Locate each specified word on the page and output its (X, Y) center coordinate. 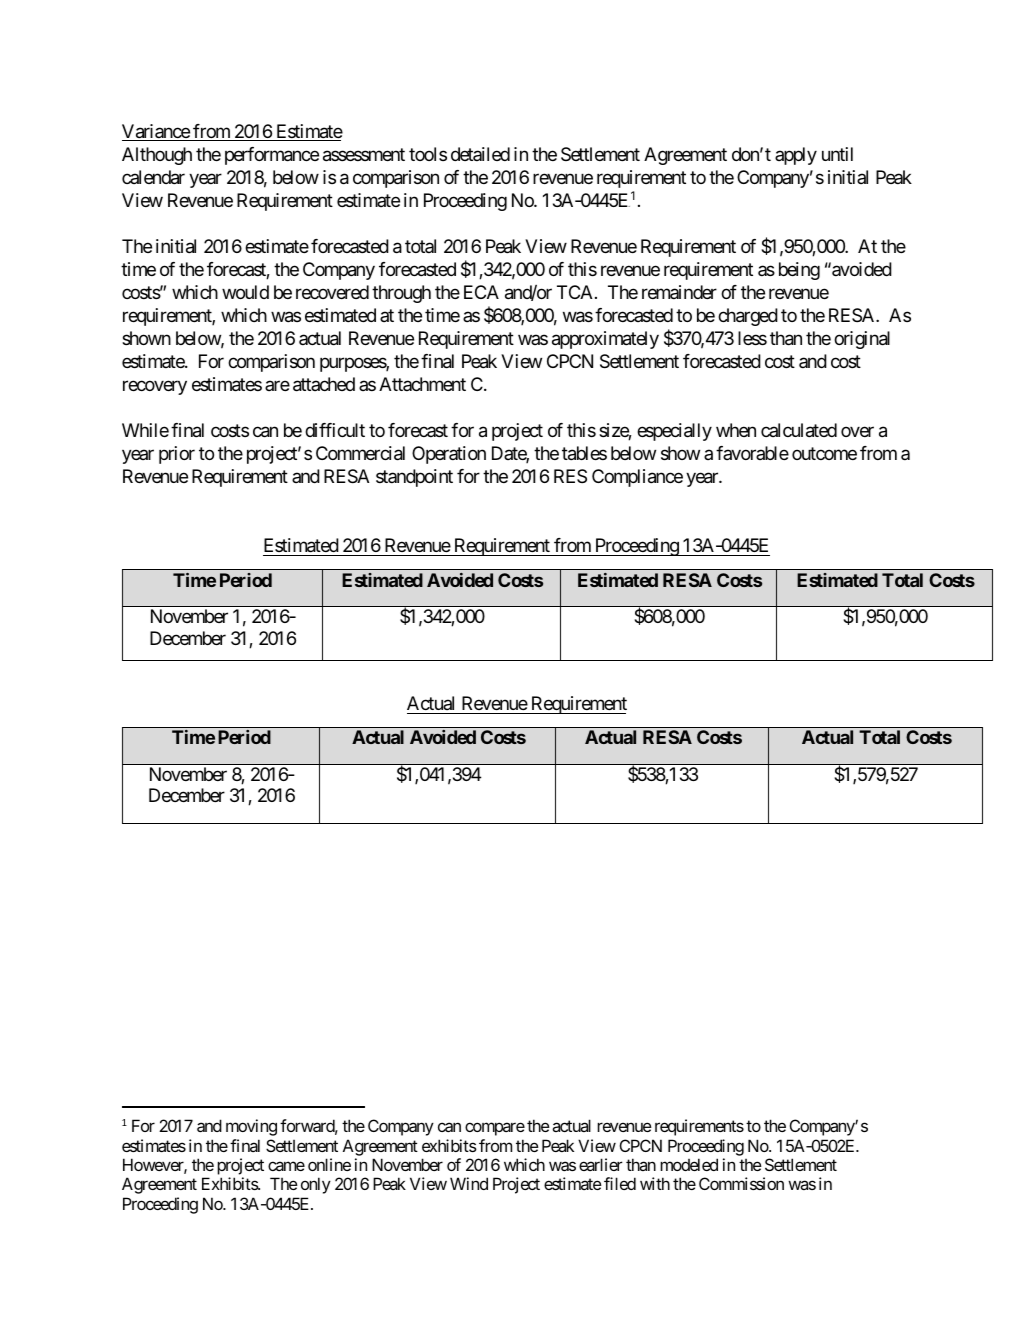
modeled (689, 1164)
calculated (799, 430)
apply (796, 156)
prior (177, 455)
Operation (449, 455)
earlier (601, 1164)
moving (251, 1127)
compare (495, 1129)
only (316, 1185)
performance (272, 156)
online (329, 1164)
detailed (480, 154)
